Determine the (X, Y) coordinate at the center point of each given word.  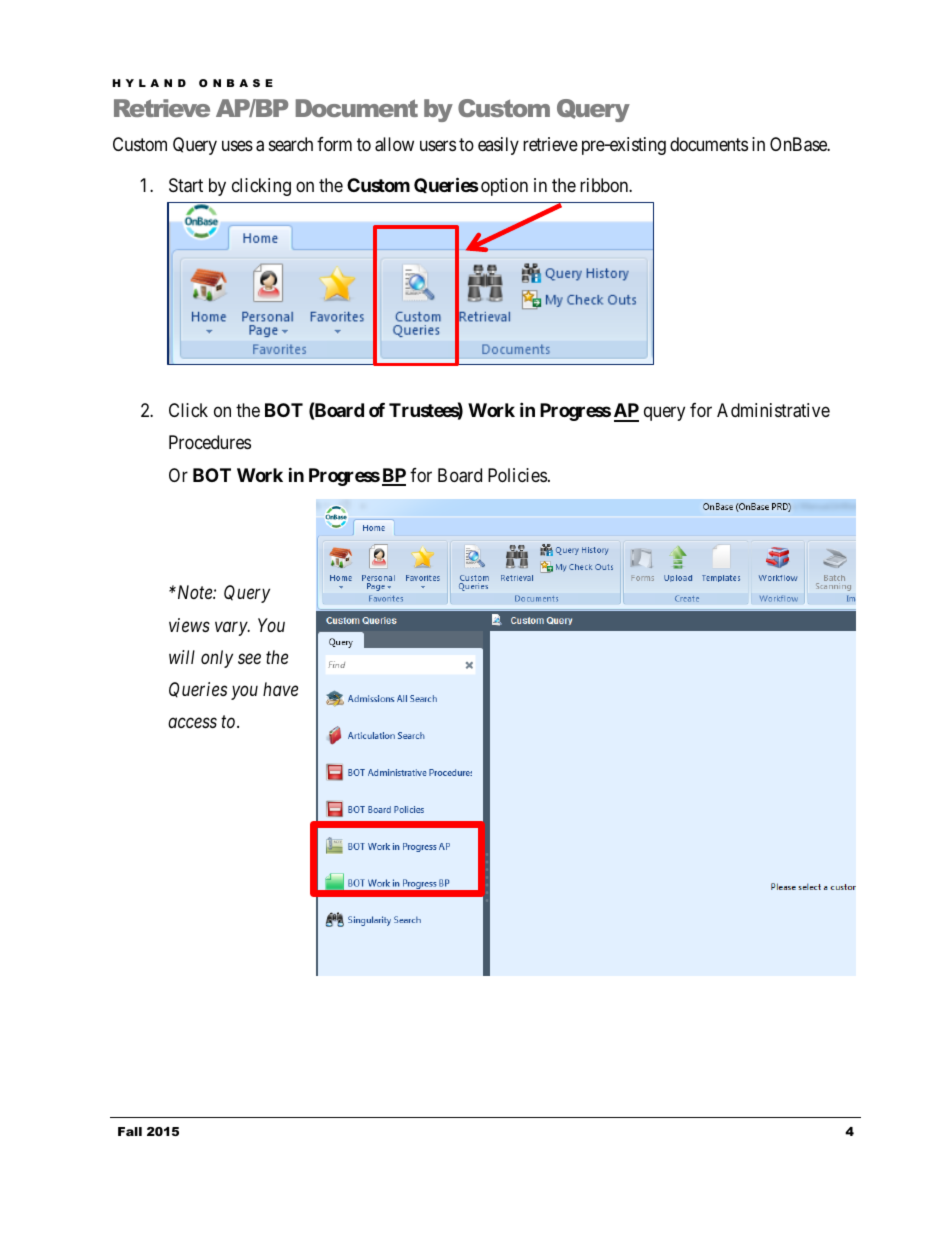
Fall (130, 1131)
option (504, 187)
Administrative (773, 410)
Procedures (210, 442)
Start (186, 185)
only (217, 659)
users (438, 146)
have (280, 689)
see (249, 659)
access (192, 723)
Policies (517, 475)
